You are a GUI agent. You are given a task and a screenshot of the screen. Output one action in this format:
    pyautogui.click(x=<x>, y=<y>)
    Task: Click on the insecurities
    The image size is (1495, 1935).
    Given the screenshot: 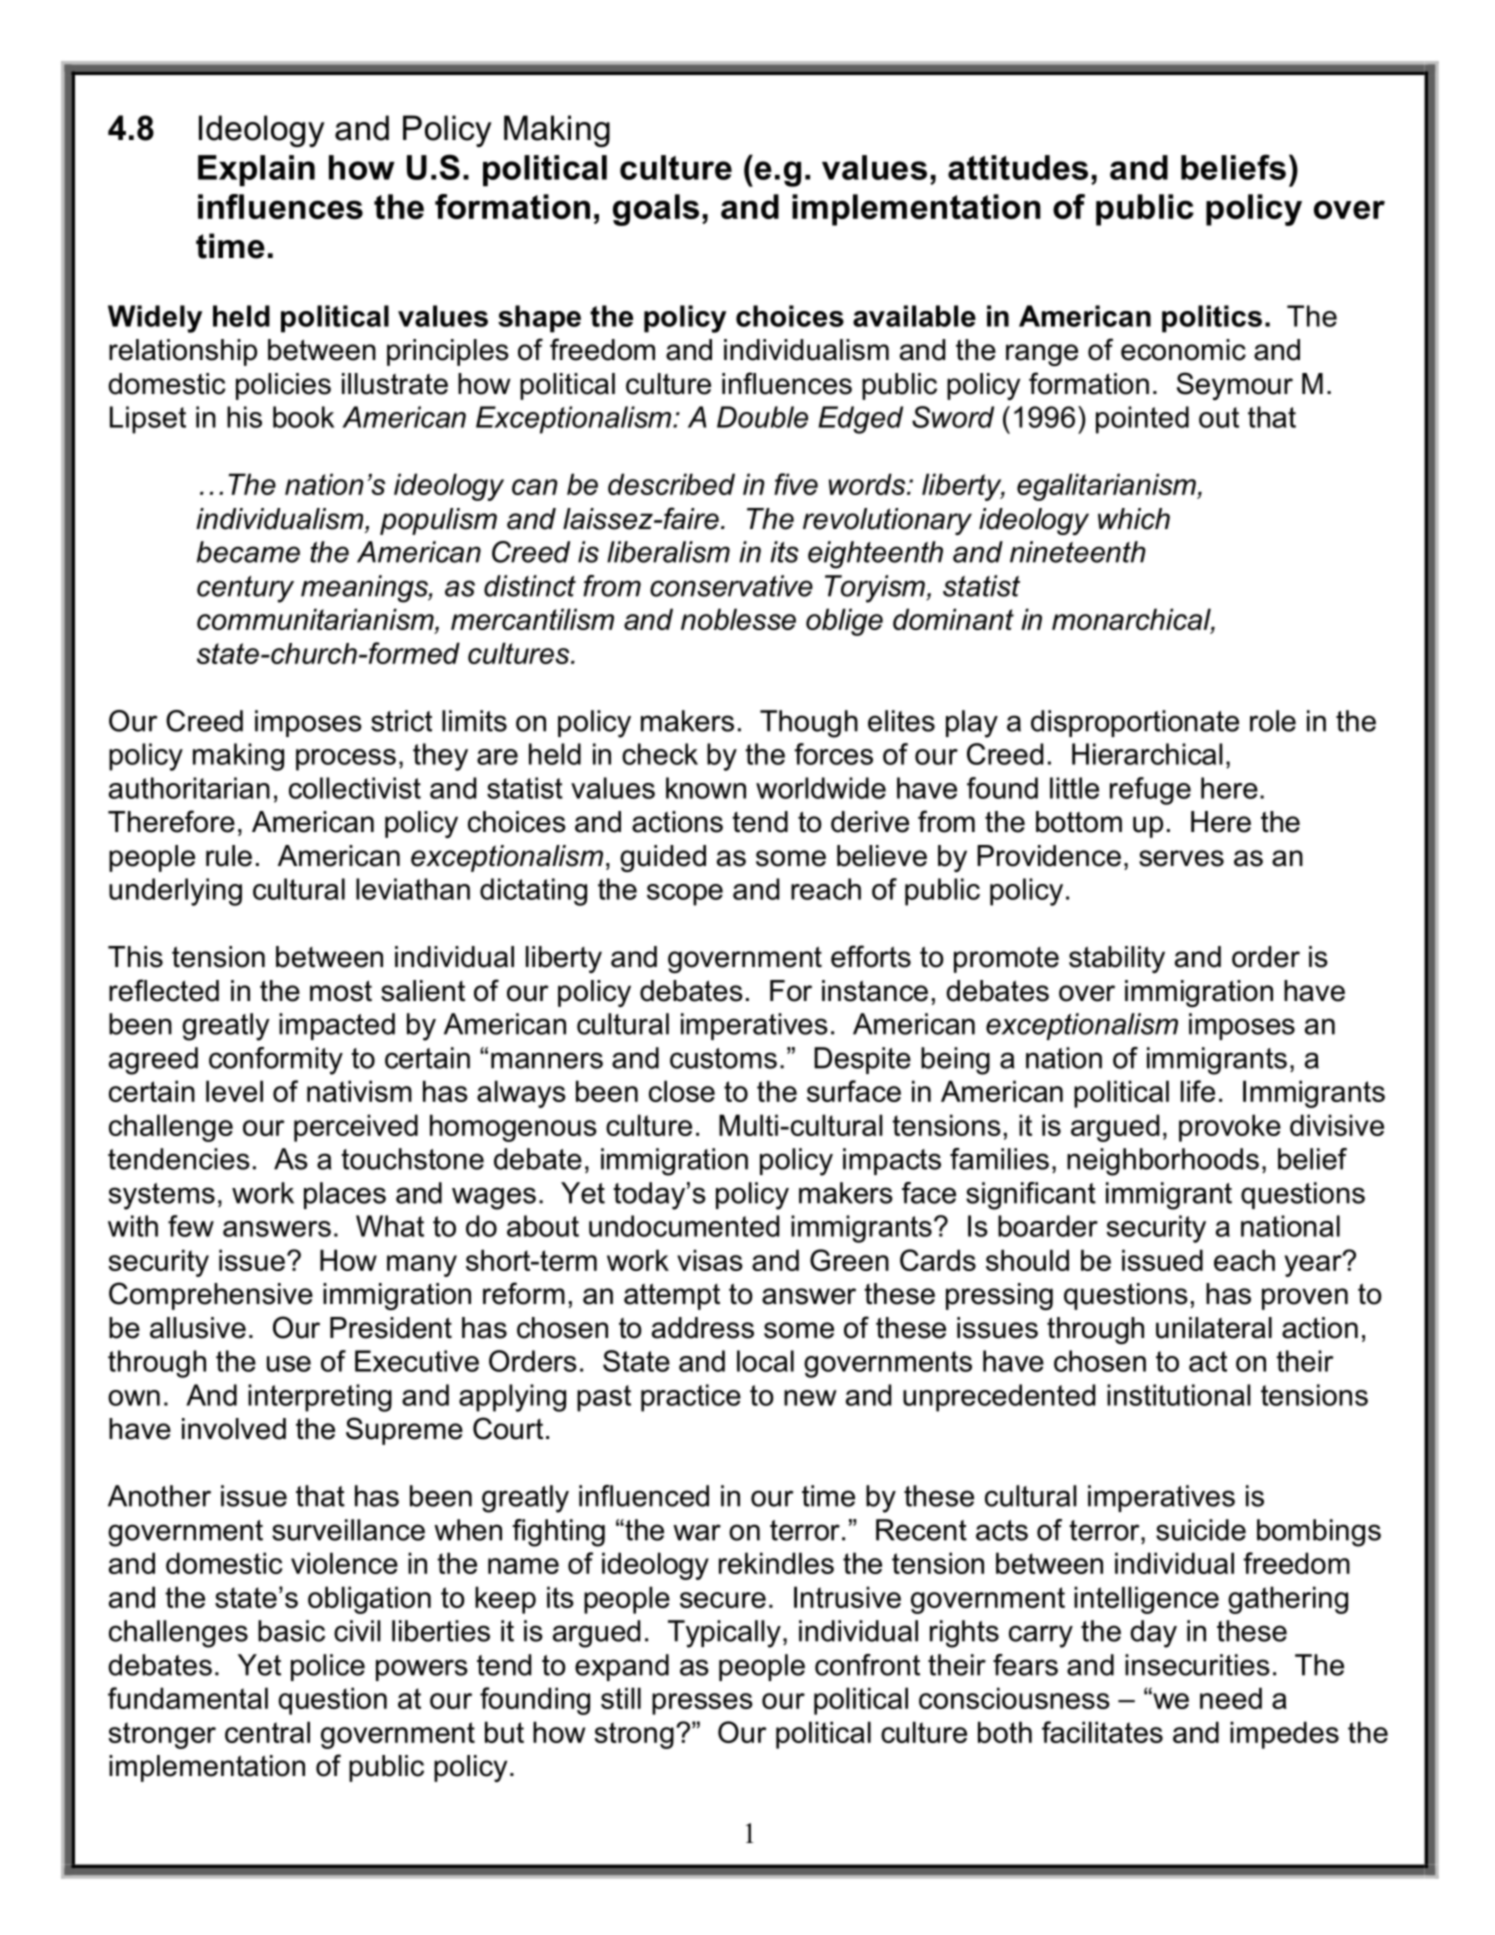 What is the action you would take?
    pyautogui.click(x=1197, y=1665)
